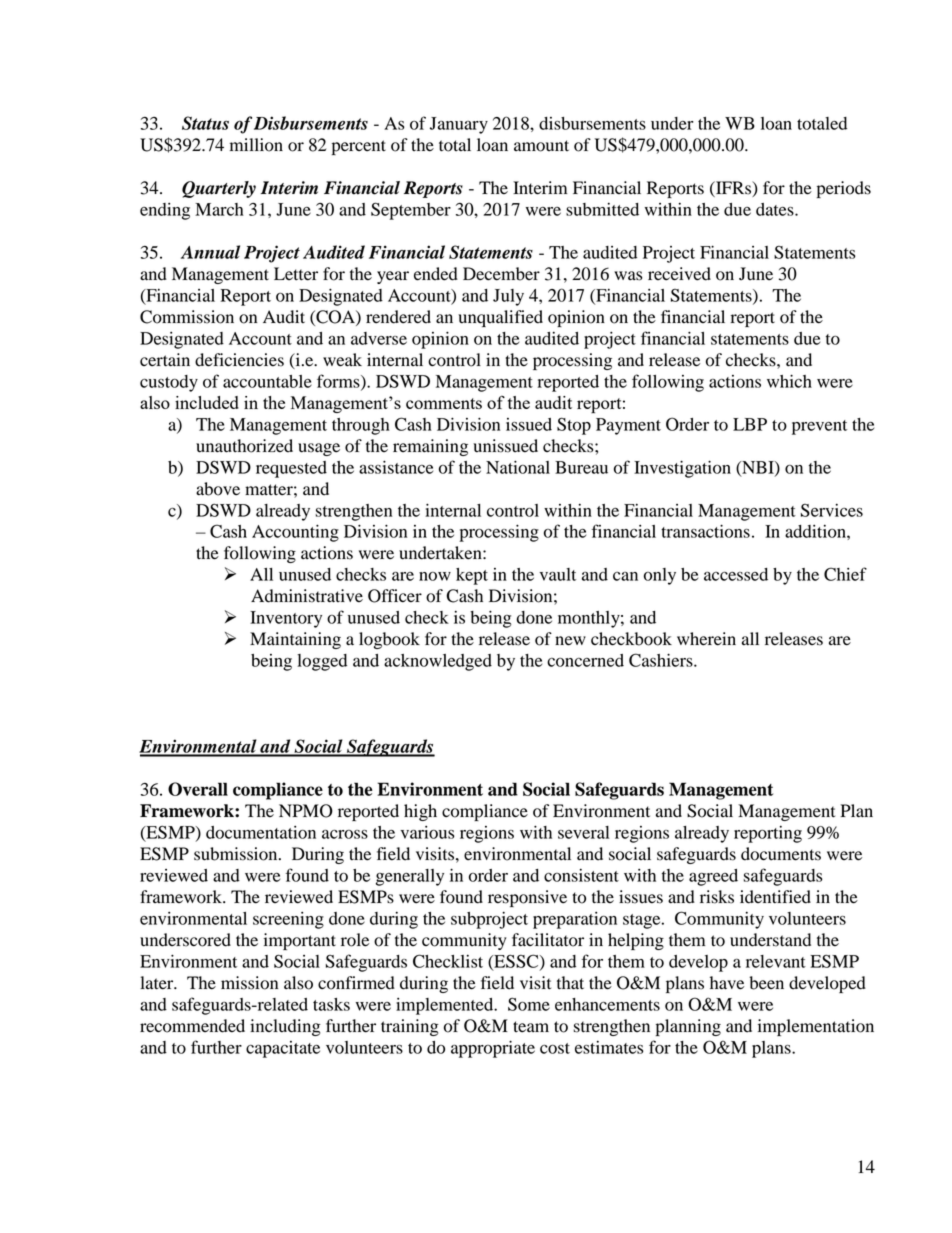  What do you see at coordinates (706, 639) in the screenshot?
I see `wherein` at bounding box center [706, 639].
